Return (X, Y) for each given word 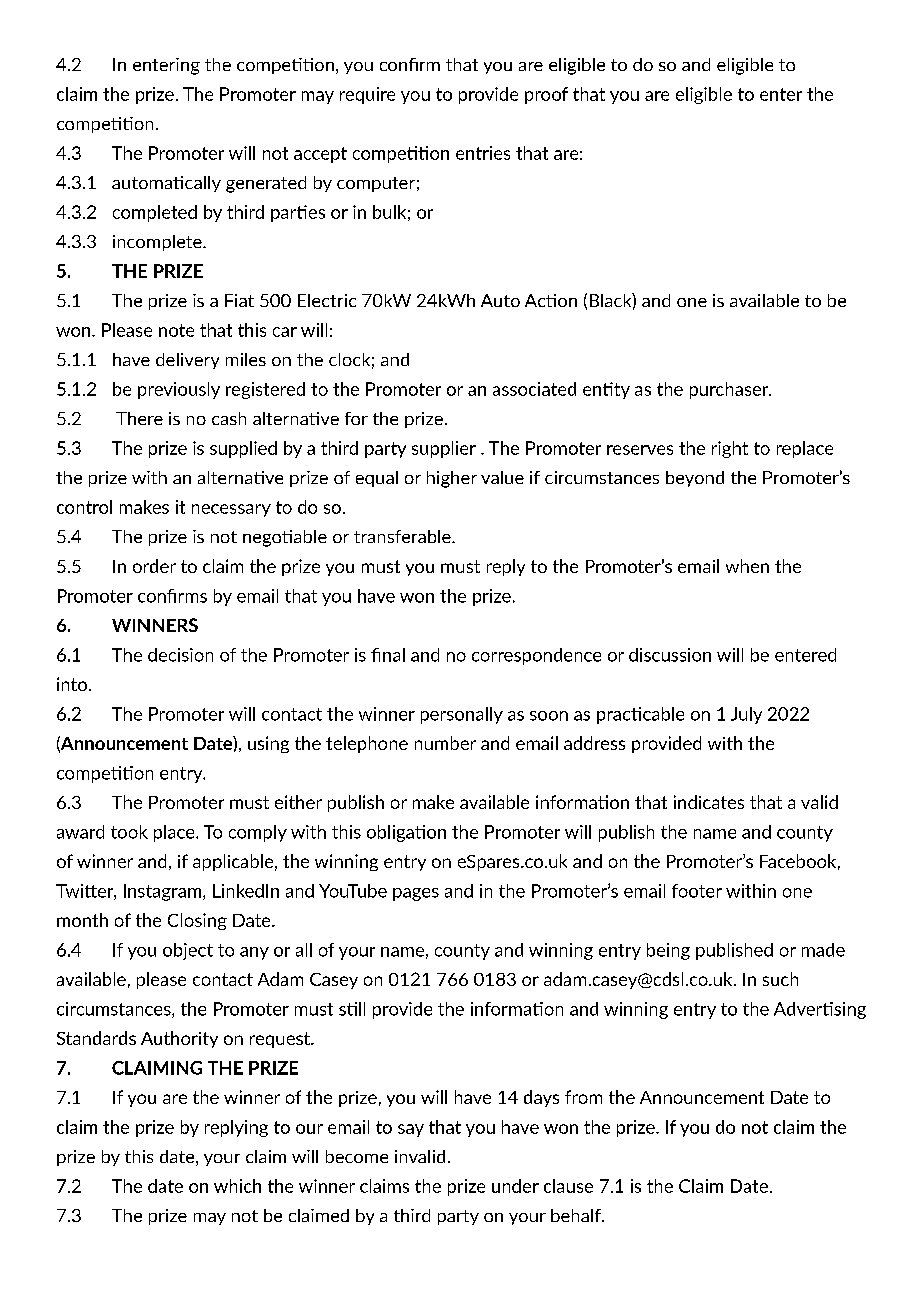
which (237, 1186)
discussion (670, 655)
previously (179, 390)
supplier (444, 449)
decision (180, 655)
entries (483, 153)
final (388, 655)
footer (697, 891)
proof (546, 95)
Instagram (164, 892)
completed (155, 213)
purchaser (730, 390)
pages (416, 894)
